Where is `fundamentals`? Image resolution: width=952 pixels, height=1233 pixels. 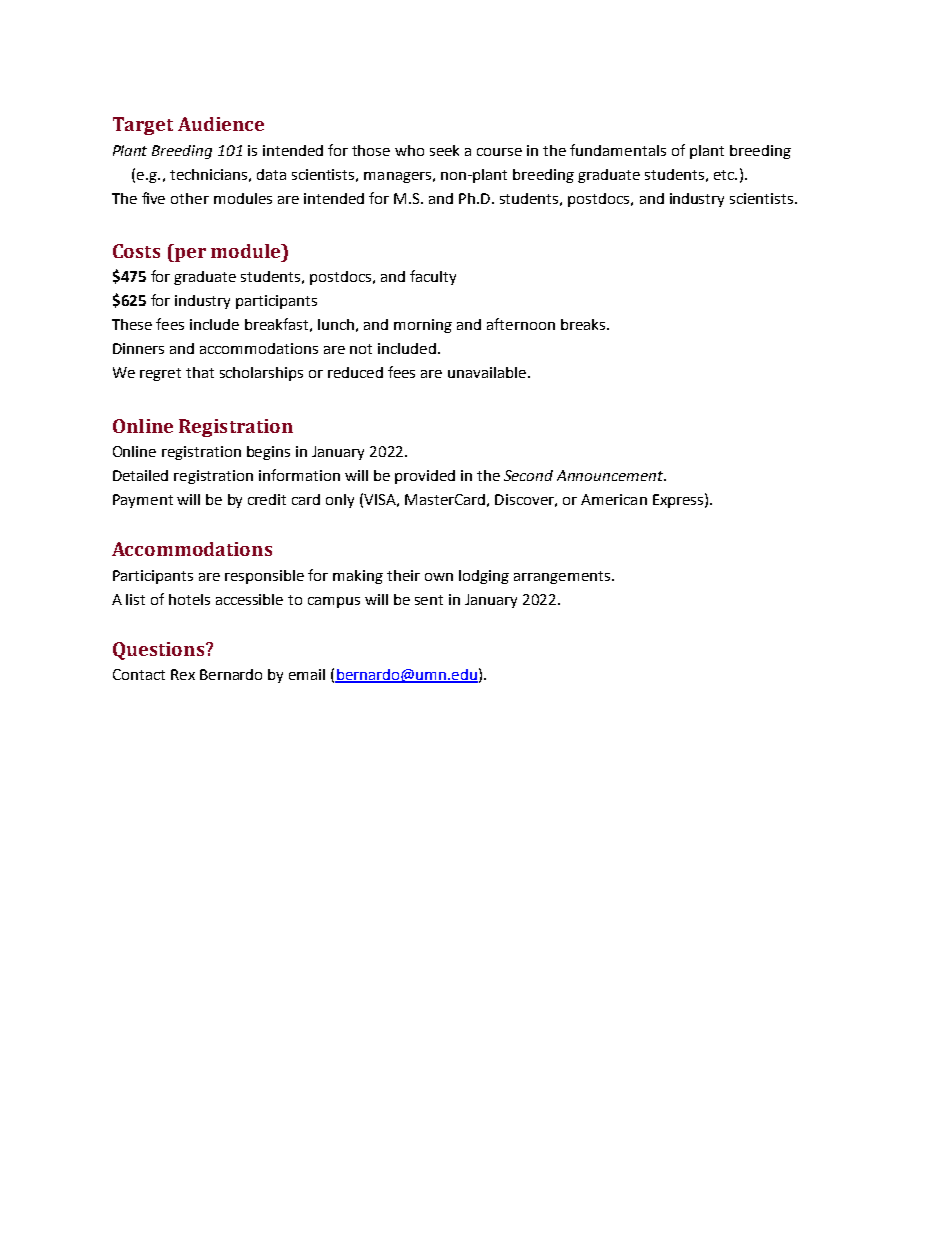 fundamentals is located at coordinates (618, 150).
